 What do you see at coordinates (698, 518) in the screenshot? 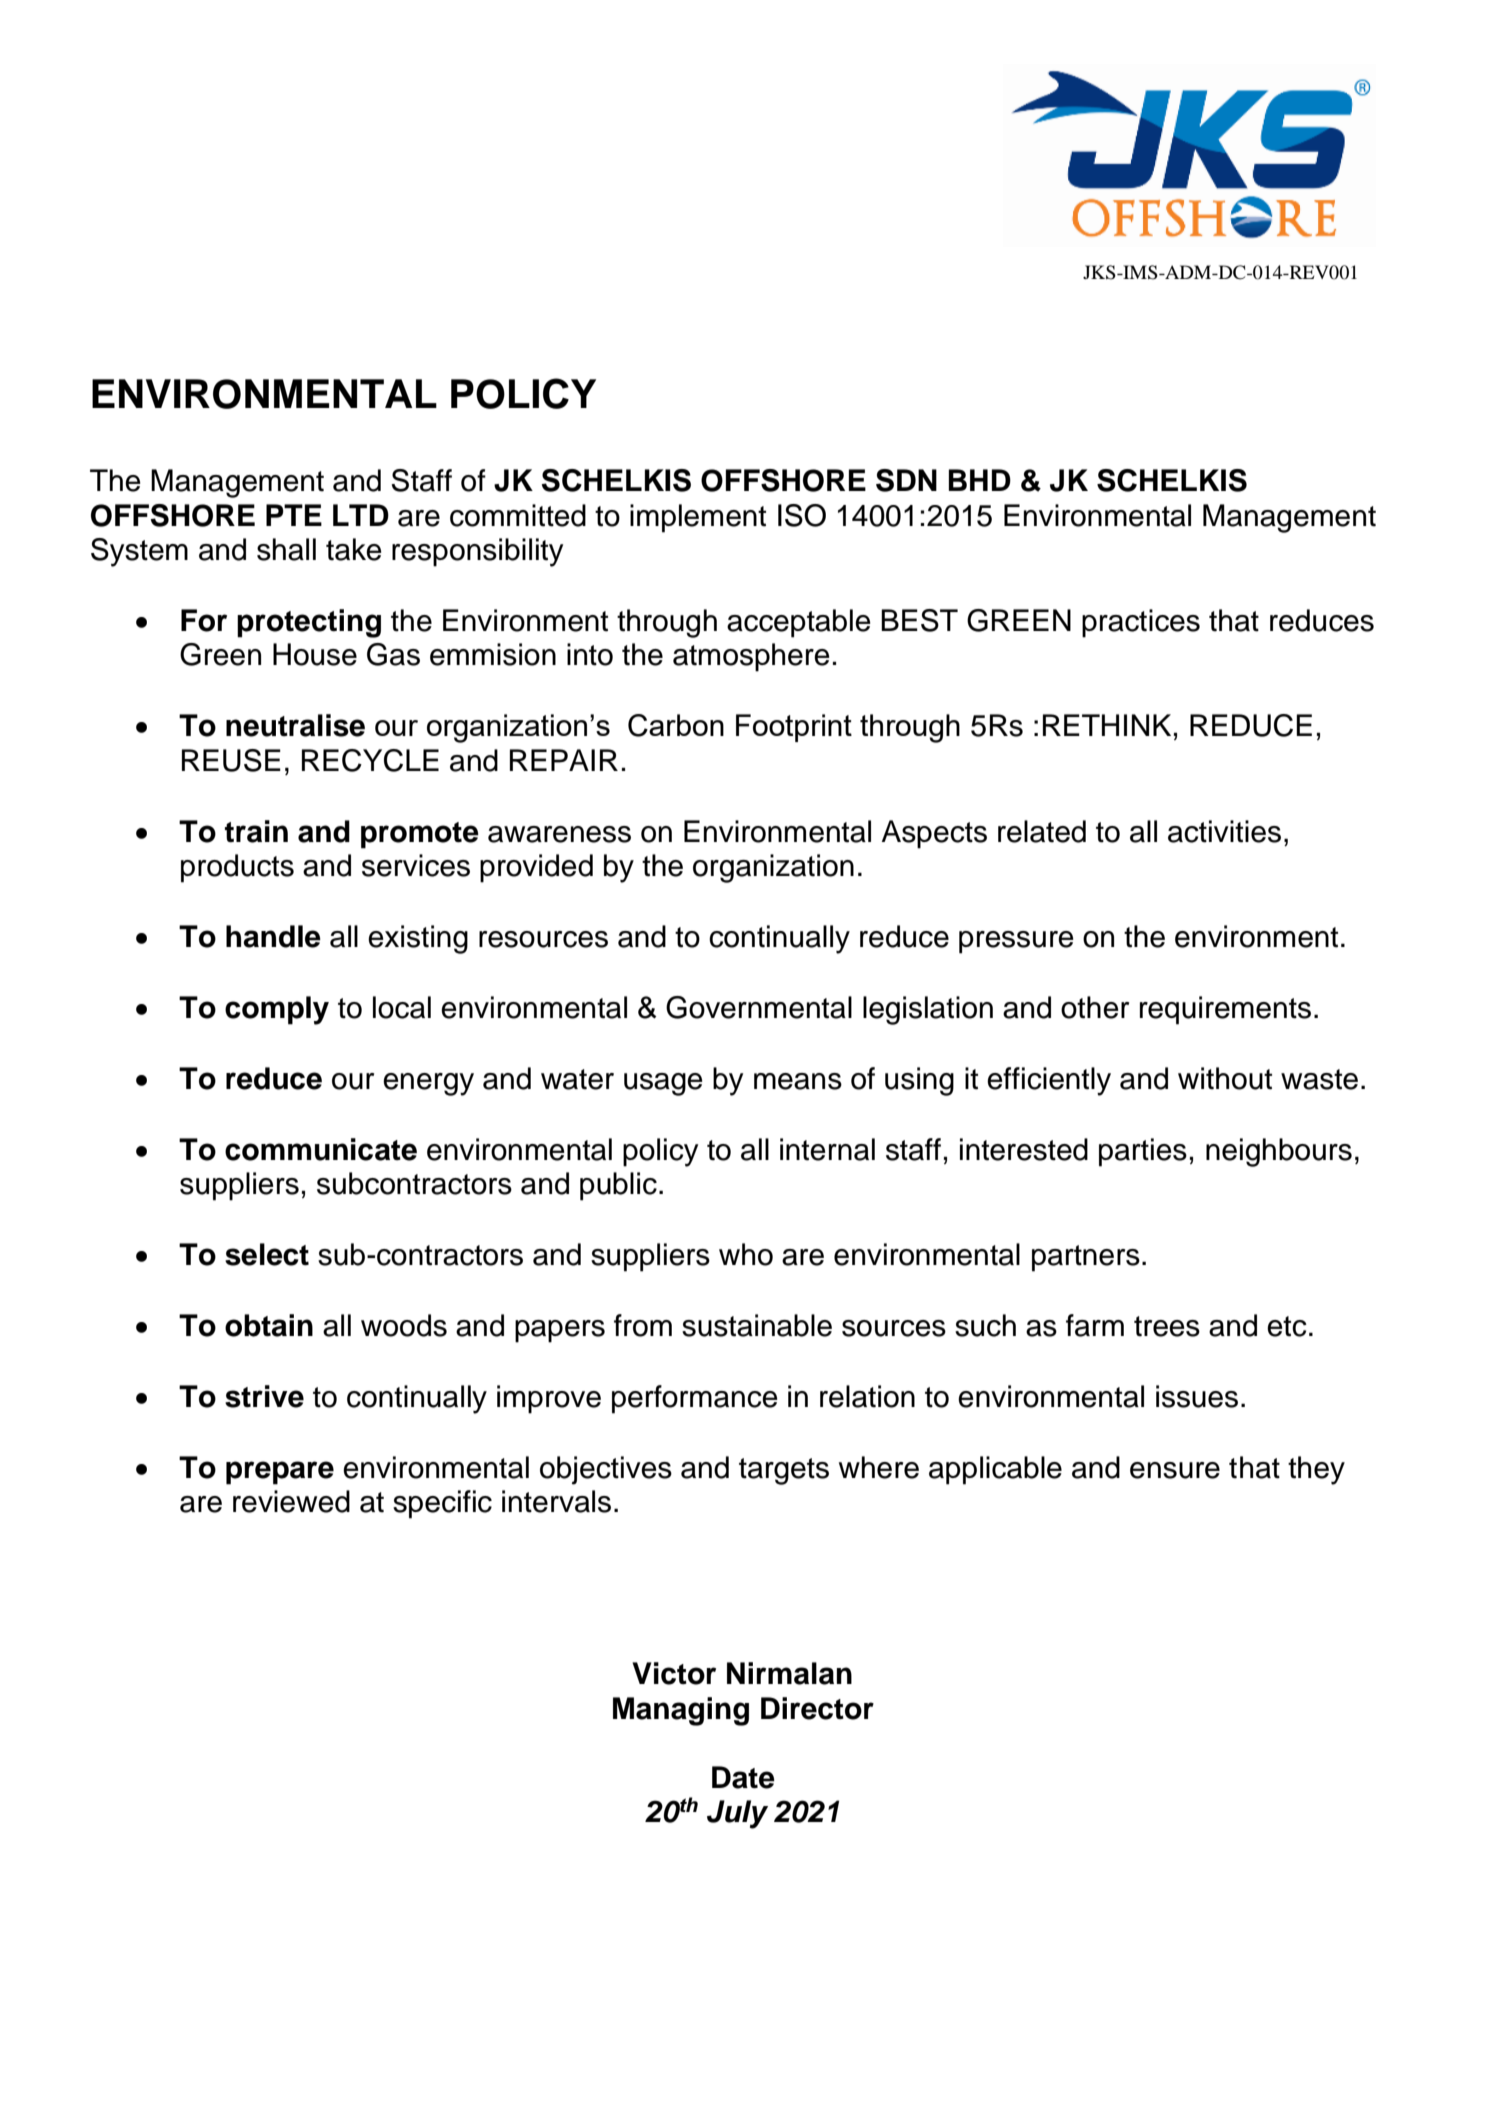
I see `implement` at bounding box center [698, 518].
